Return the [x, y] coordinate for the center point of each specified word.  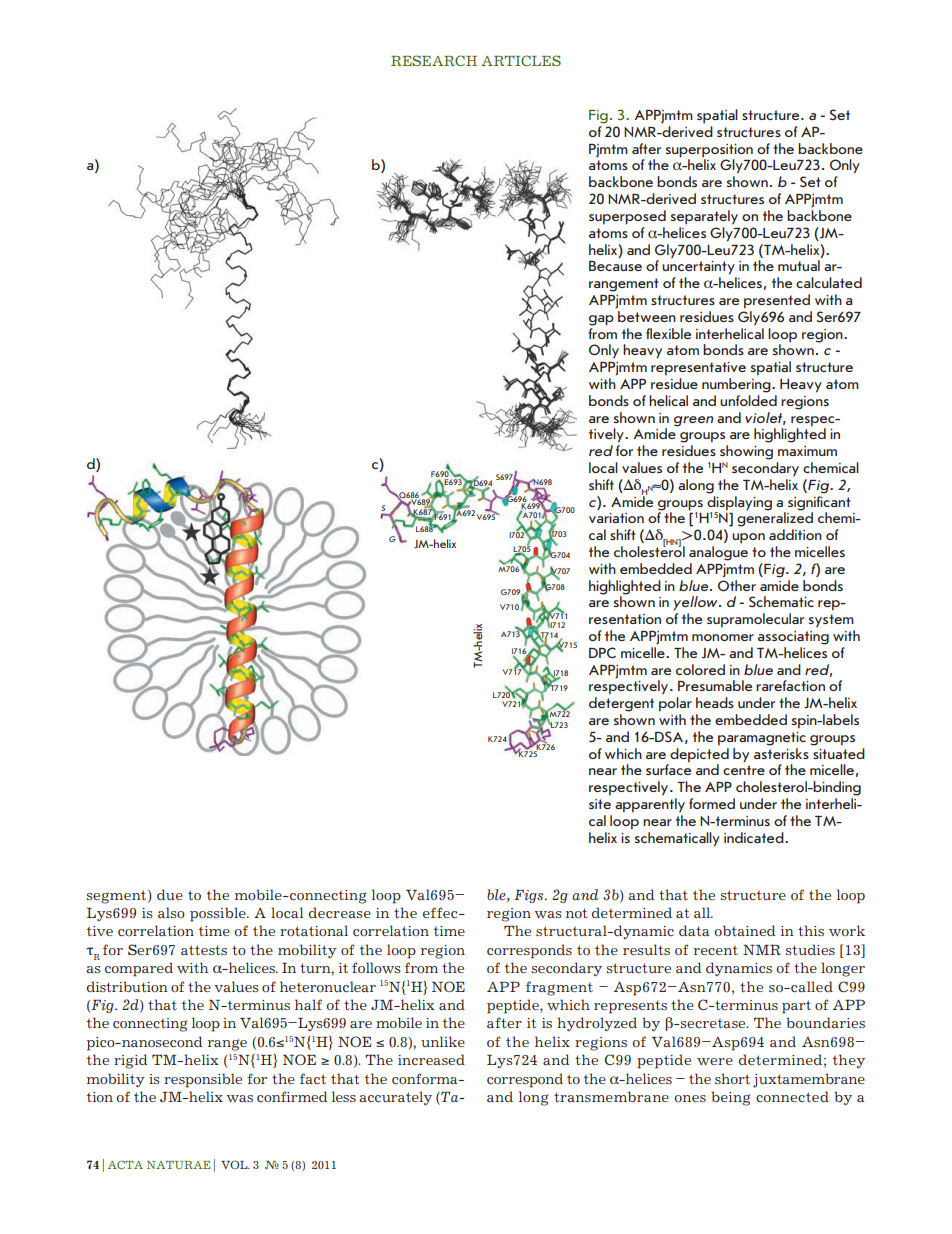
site [600, 804]
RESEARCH [434, 60]
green [693, 421]
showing [746, 452]
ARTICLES [521, 60]
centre [744, 770]
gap [601, 320]
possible [219, 914]
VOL [235, 1164]
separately [704, 217]
